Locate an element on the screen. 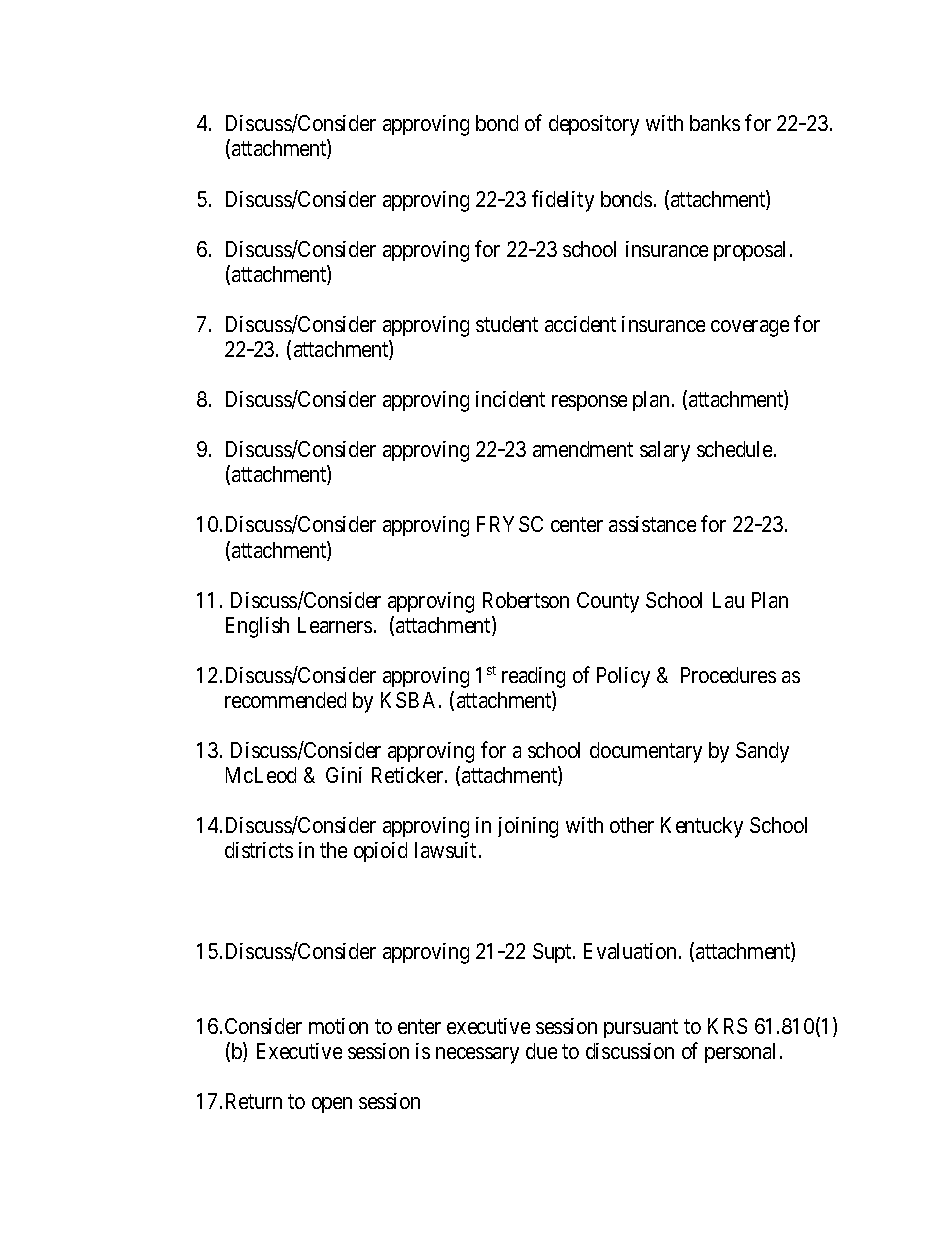  depository is located at coordinates (594, 125).
